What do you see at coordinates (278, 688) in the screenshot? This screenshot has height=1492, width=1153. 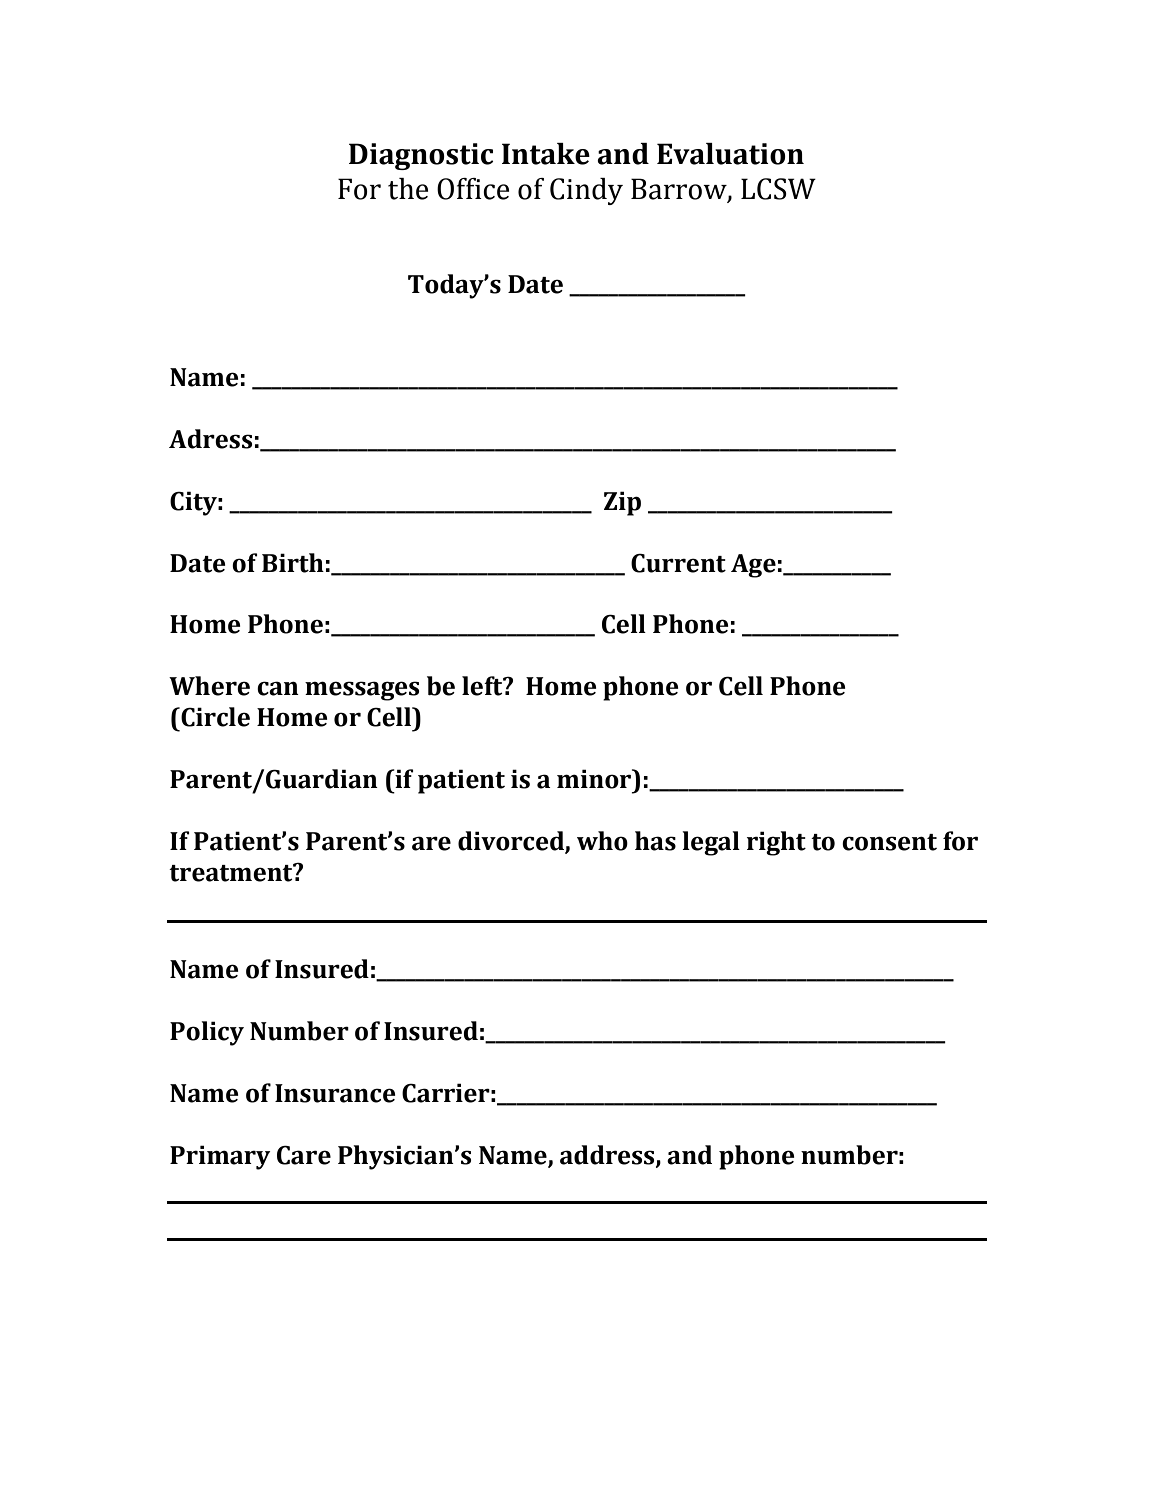 I see `can` at bounding box center [278, 688].
